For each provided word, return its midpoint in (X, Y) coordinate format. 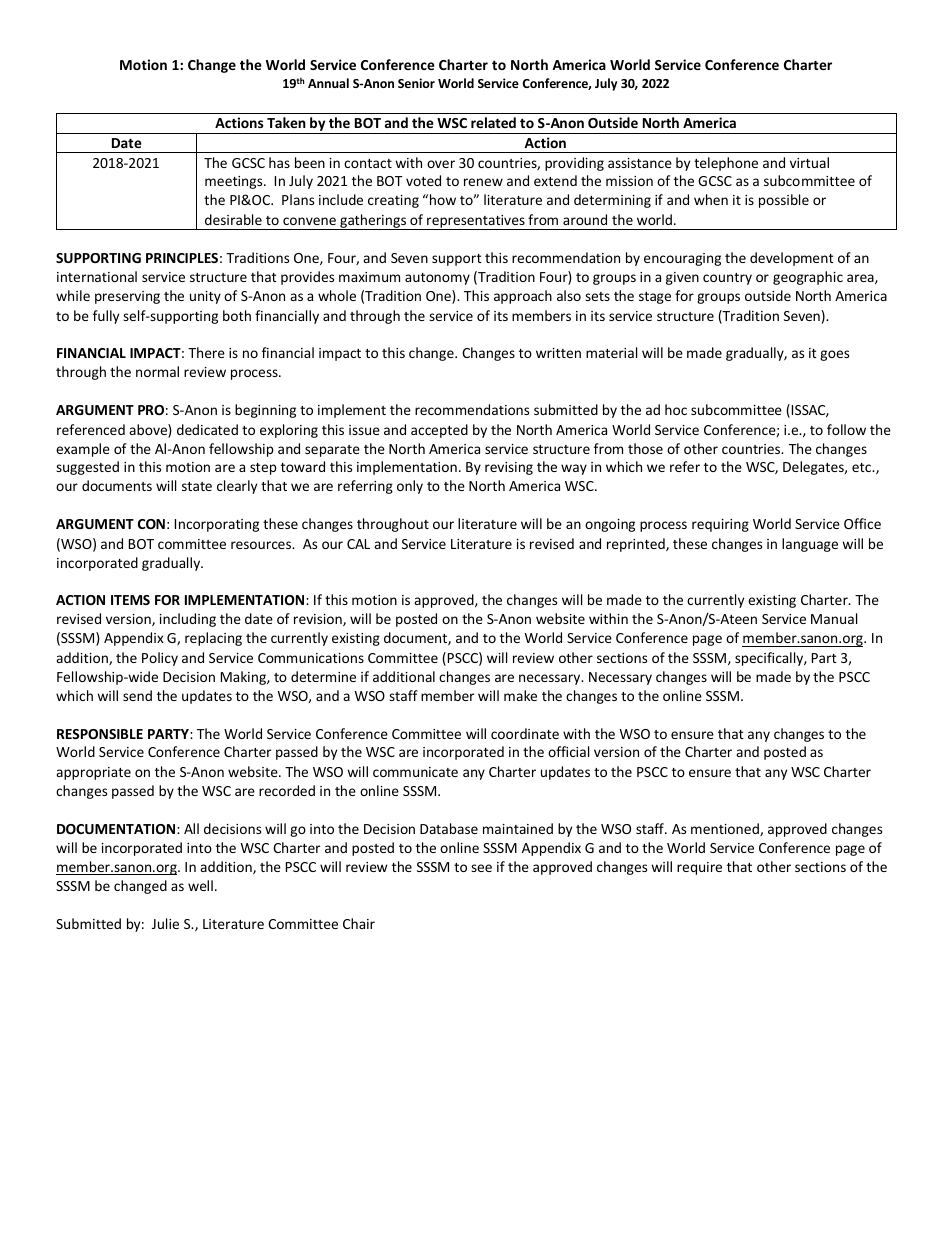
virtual (809, 162)
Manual (834, 618)
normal (157, 371)
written (558, 353)
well (200, 885)
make (520, 695)
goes (834, 355)
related (493, 122)
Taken (286, 122)
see (481, 868)
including (188, 620)
